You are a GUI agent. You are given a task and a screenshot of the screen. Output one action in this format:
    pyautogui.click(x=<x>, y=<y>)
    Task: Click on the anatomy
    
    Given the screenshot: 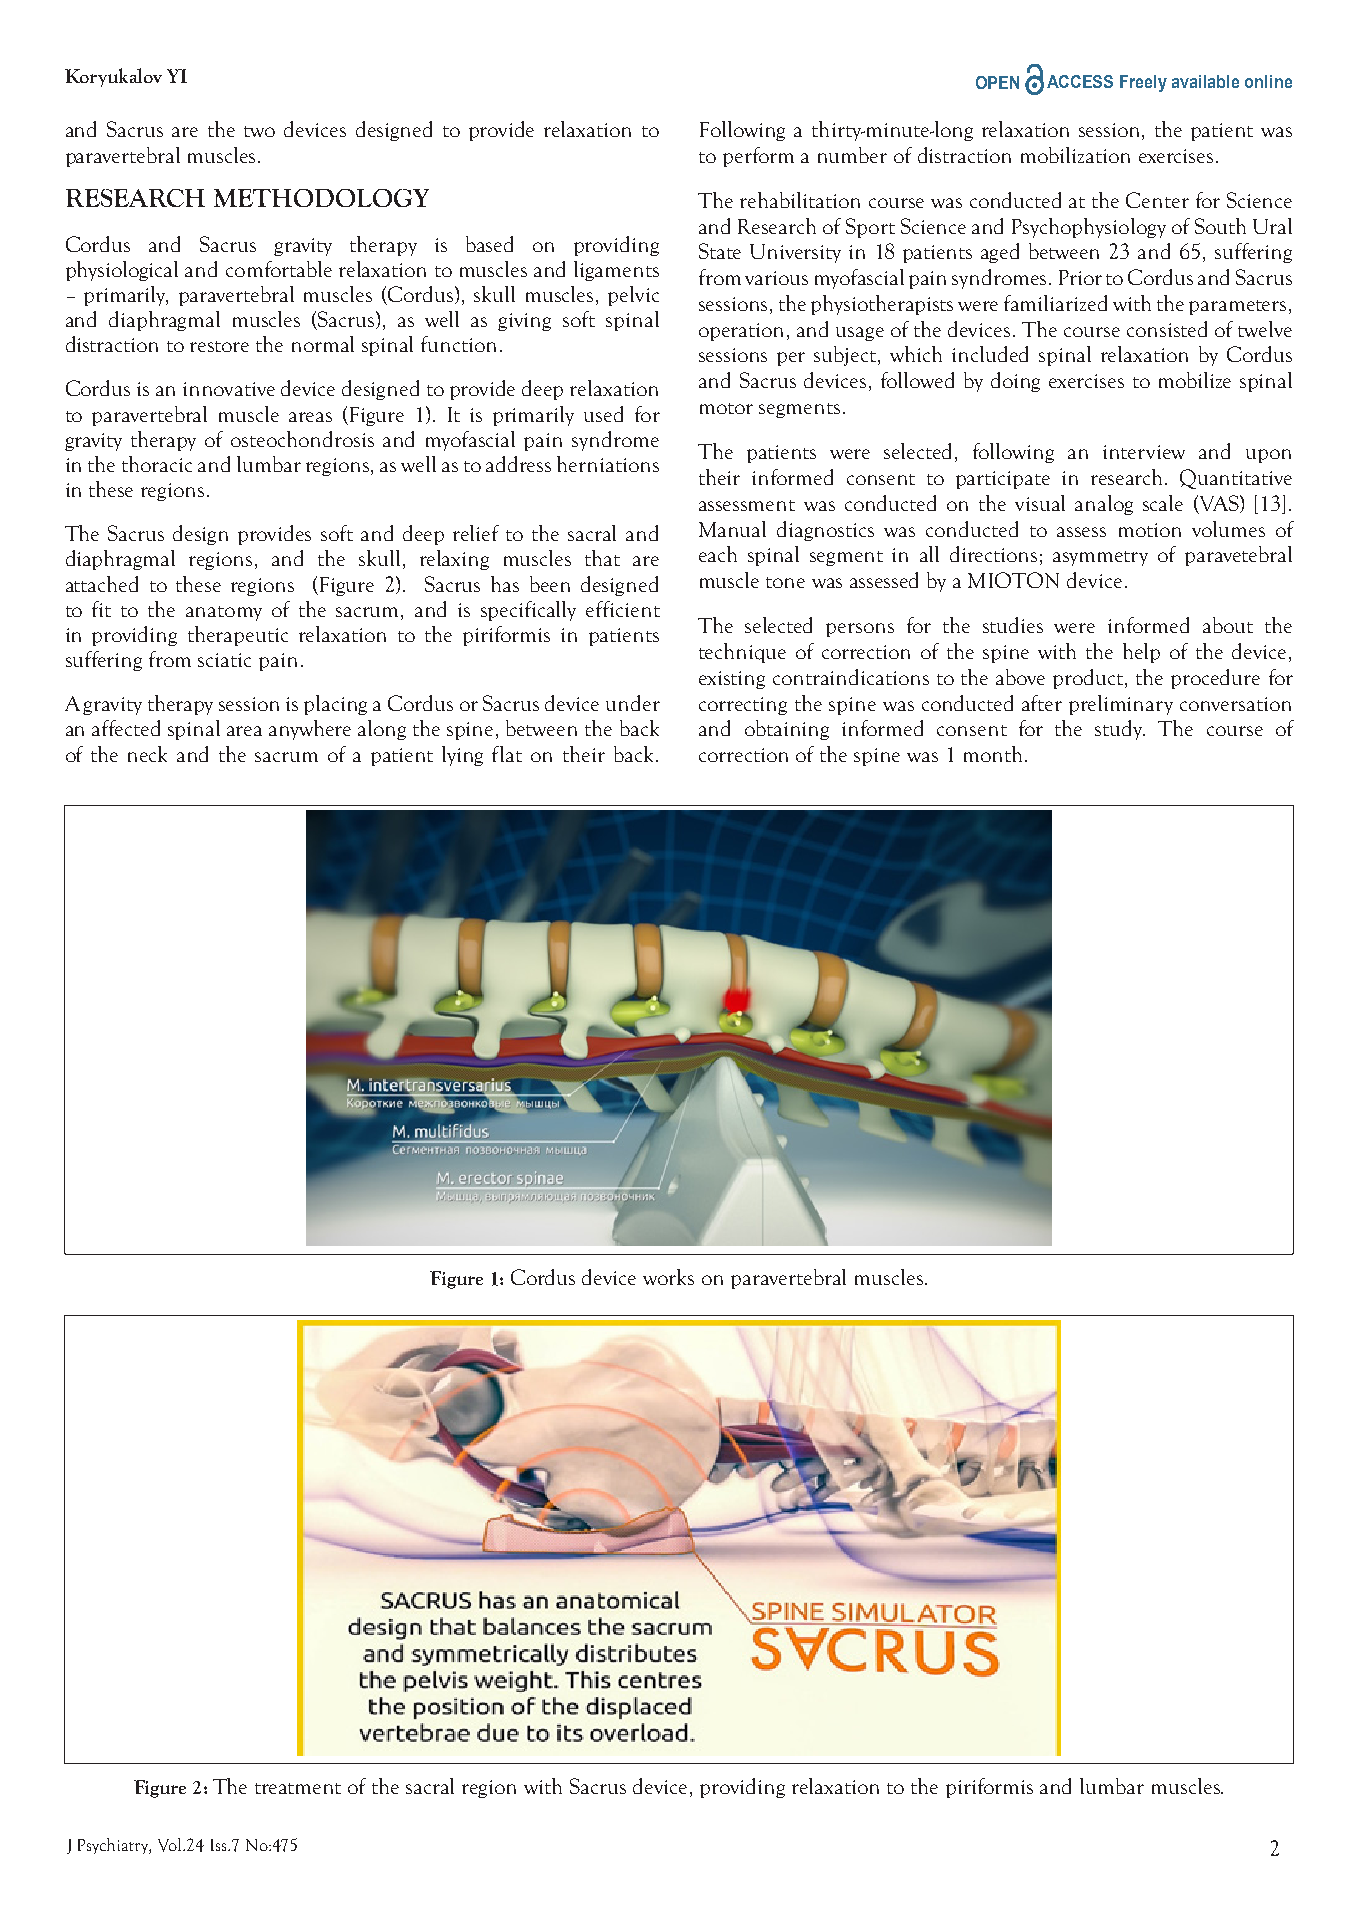 What is the action you would take?
    pyautogui.click(x=224, y=613)
